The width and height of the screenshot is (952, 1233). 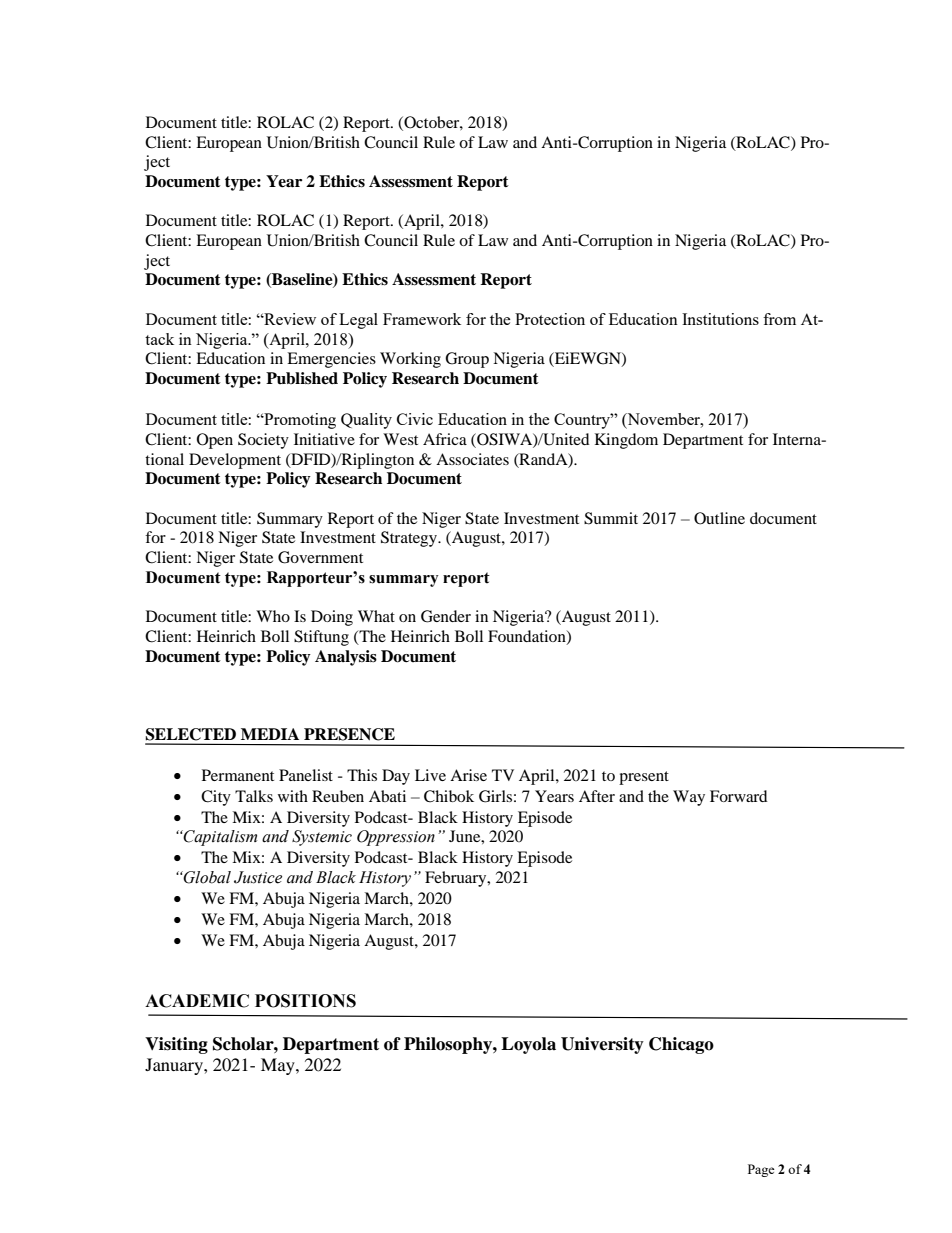 What do you see at coordinates (719, 518) in the screenshot?
I see `Outline` at bounding box center [719, 518].
